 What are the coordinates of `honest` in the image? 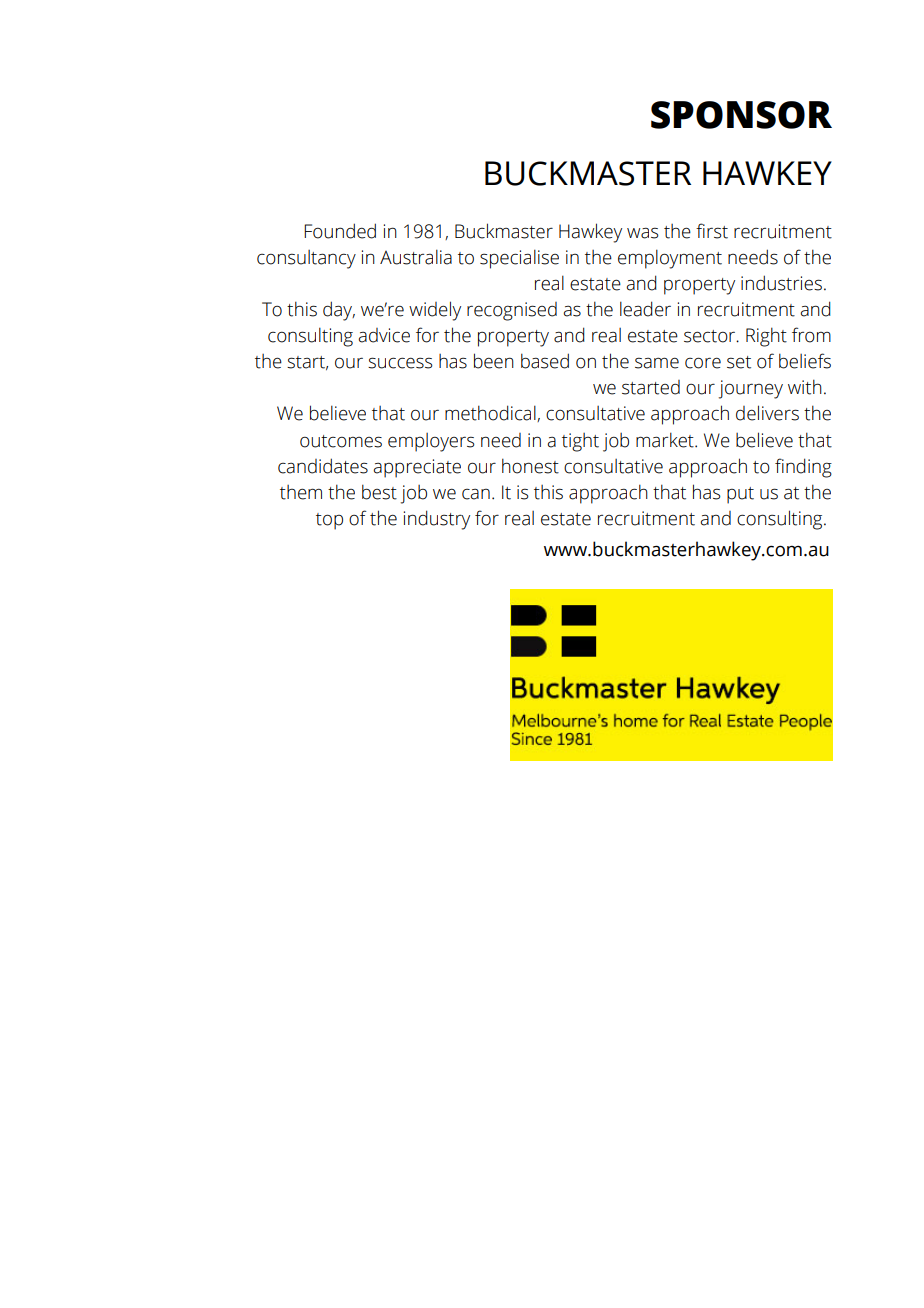 It's located at (530, 466).
